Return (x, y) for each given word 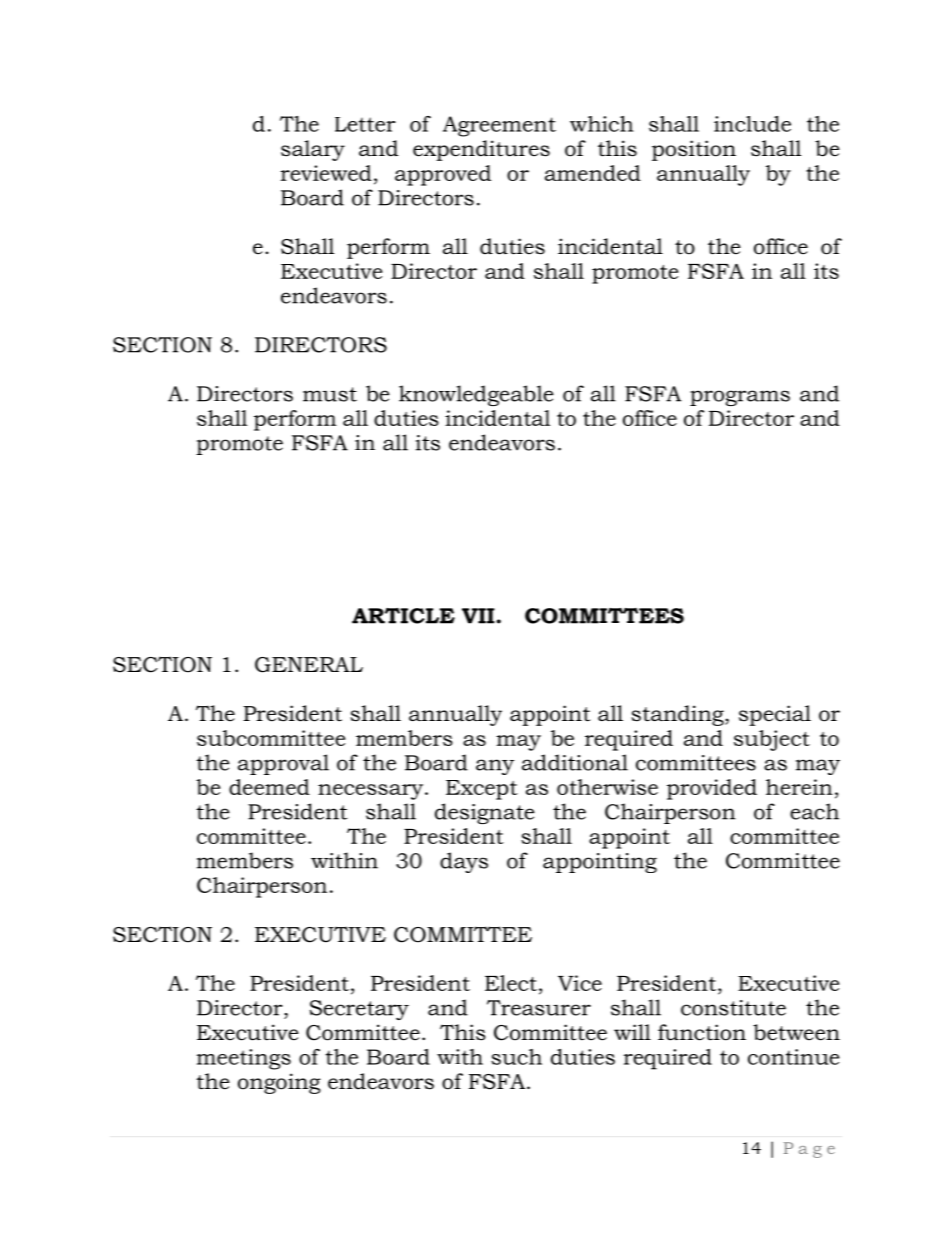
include (752, 124)
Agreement (499, 126)
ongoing (279, 1083)
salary (313, 150)
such (516, 1057)
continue (793, 1057)
